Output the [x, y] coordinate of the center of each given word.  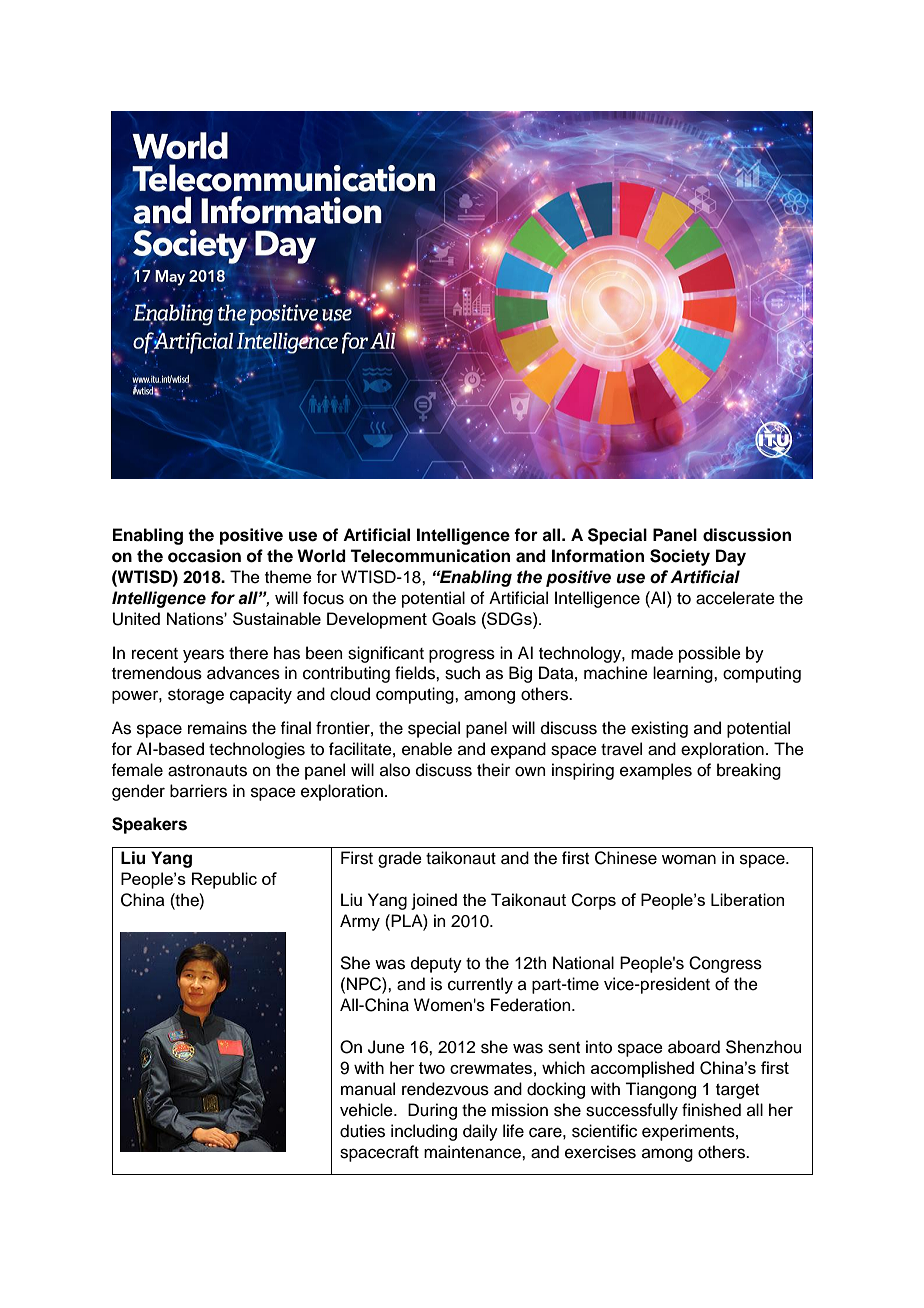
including [424, 1132]
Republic [224, 880]
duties [362, 1131]
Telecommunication [430, 556]
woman [689, 859]
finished [711, 1110]
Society [680, 557]
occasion [204, 556]
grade [400, 859]
